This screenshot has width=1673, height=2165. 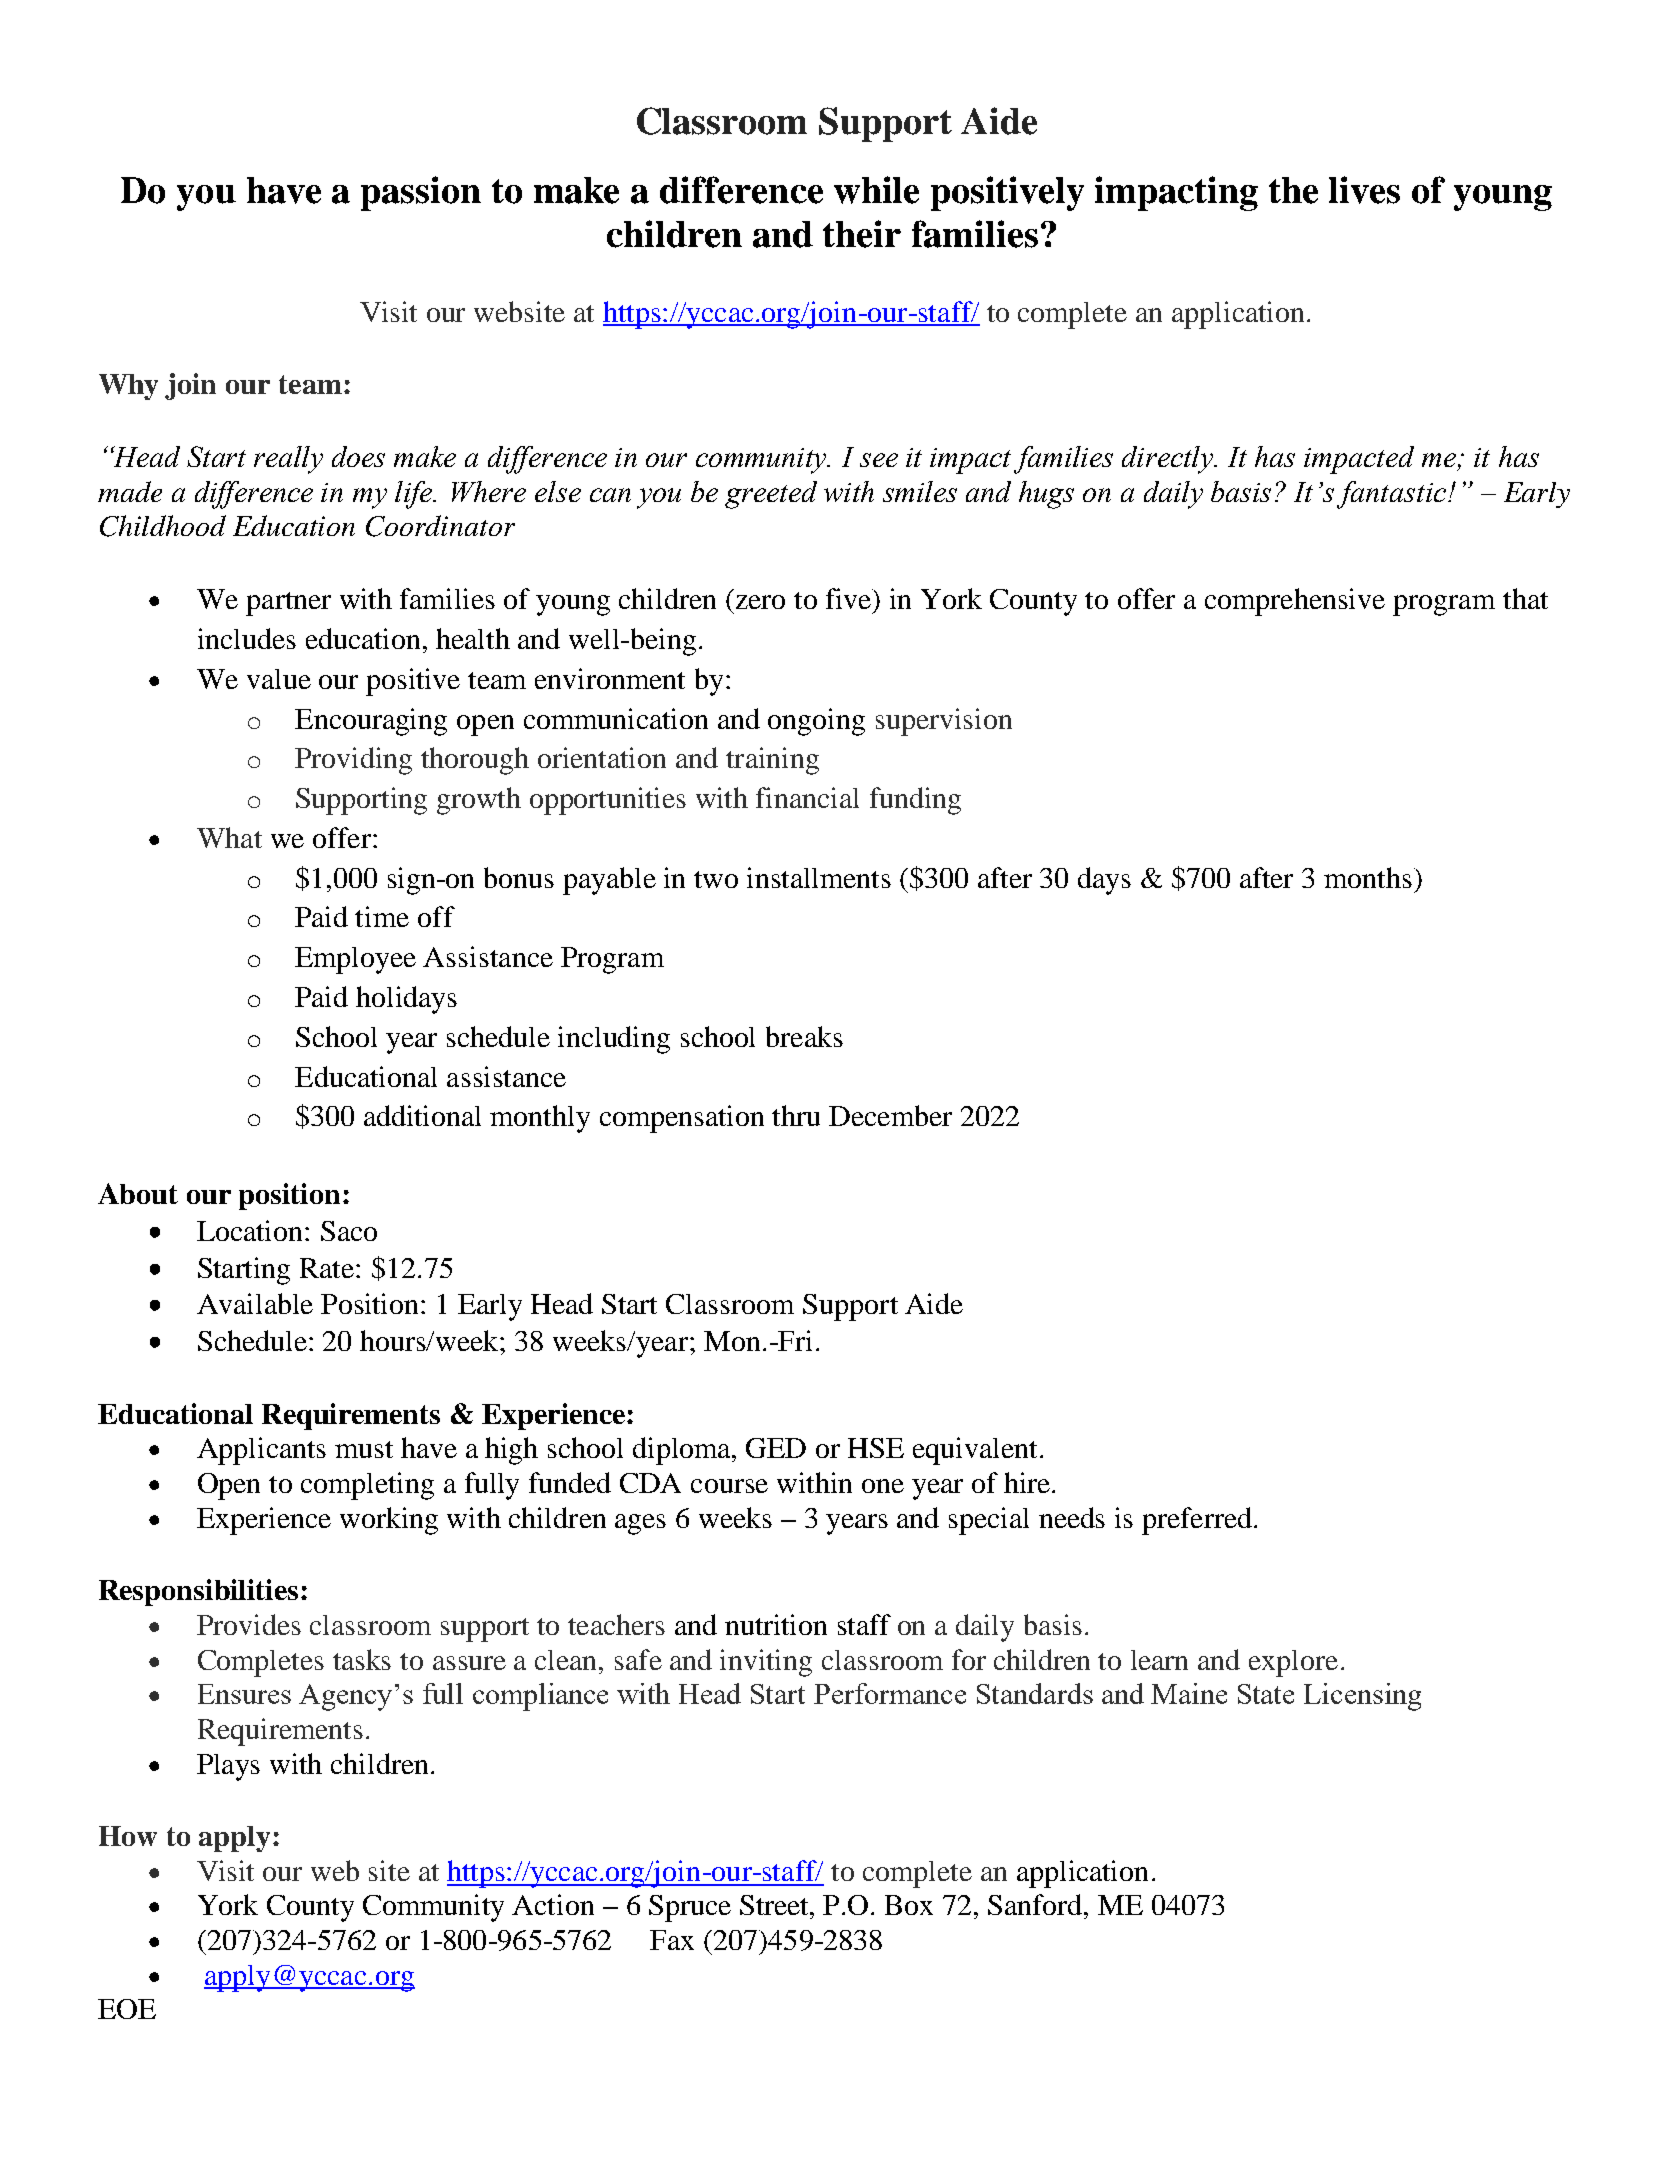 What do you see at coordinates (128, 1836) in the screenshot?
I see `How` at bounding box center [128, 1836].
